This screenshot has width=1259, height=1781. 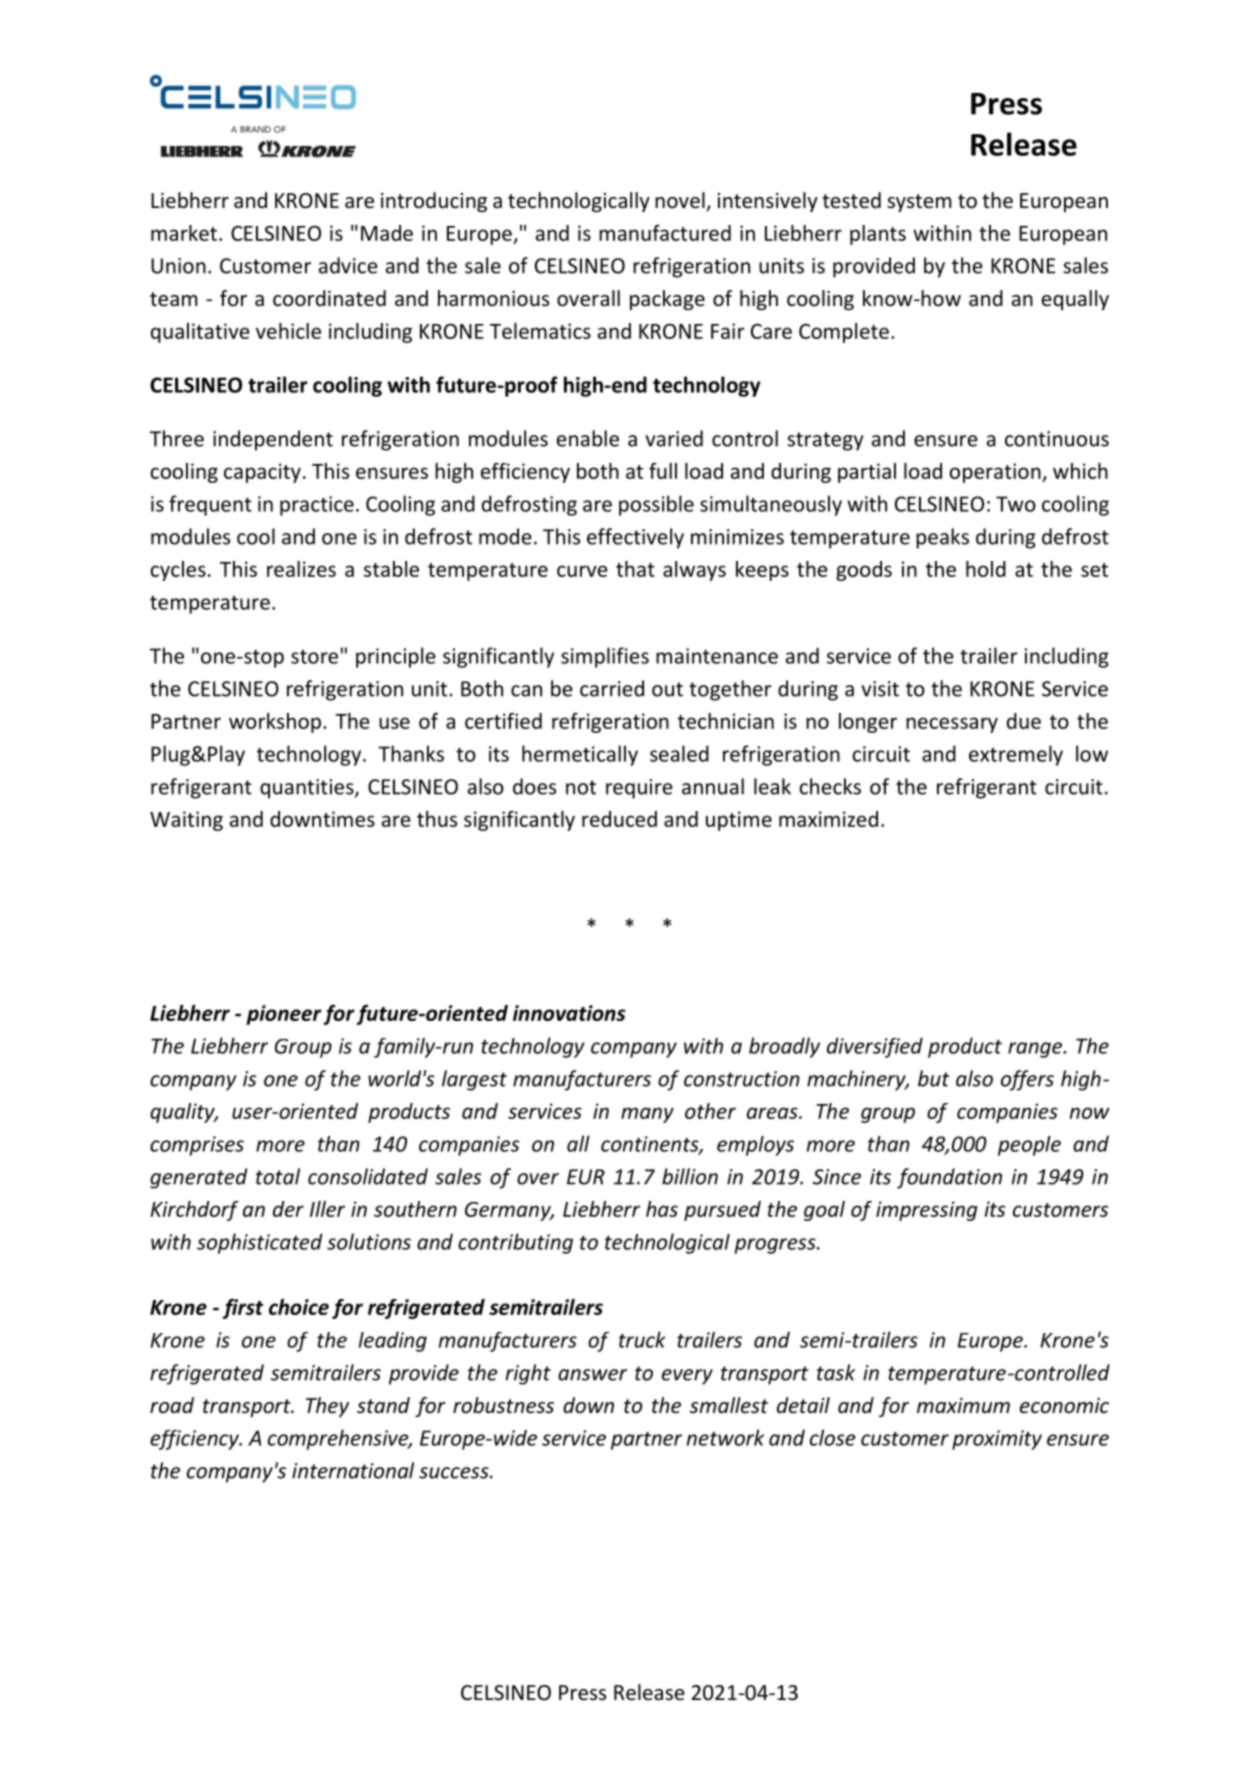 I want to click on They, so click(x=327, y=1407).
